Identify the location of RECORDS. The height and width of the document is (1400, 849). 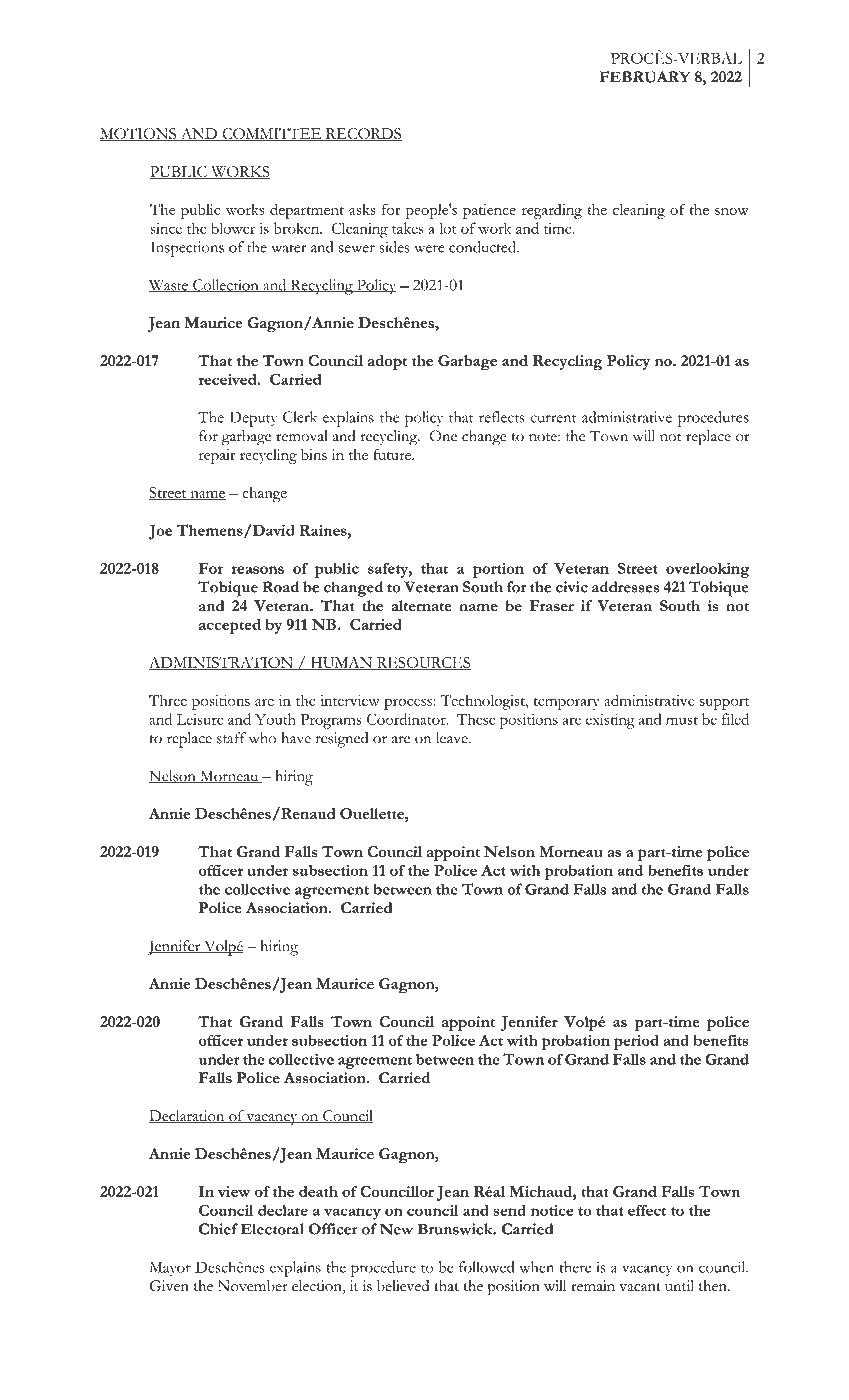
(362, 134).
